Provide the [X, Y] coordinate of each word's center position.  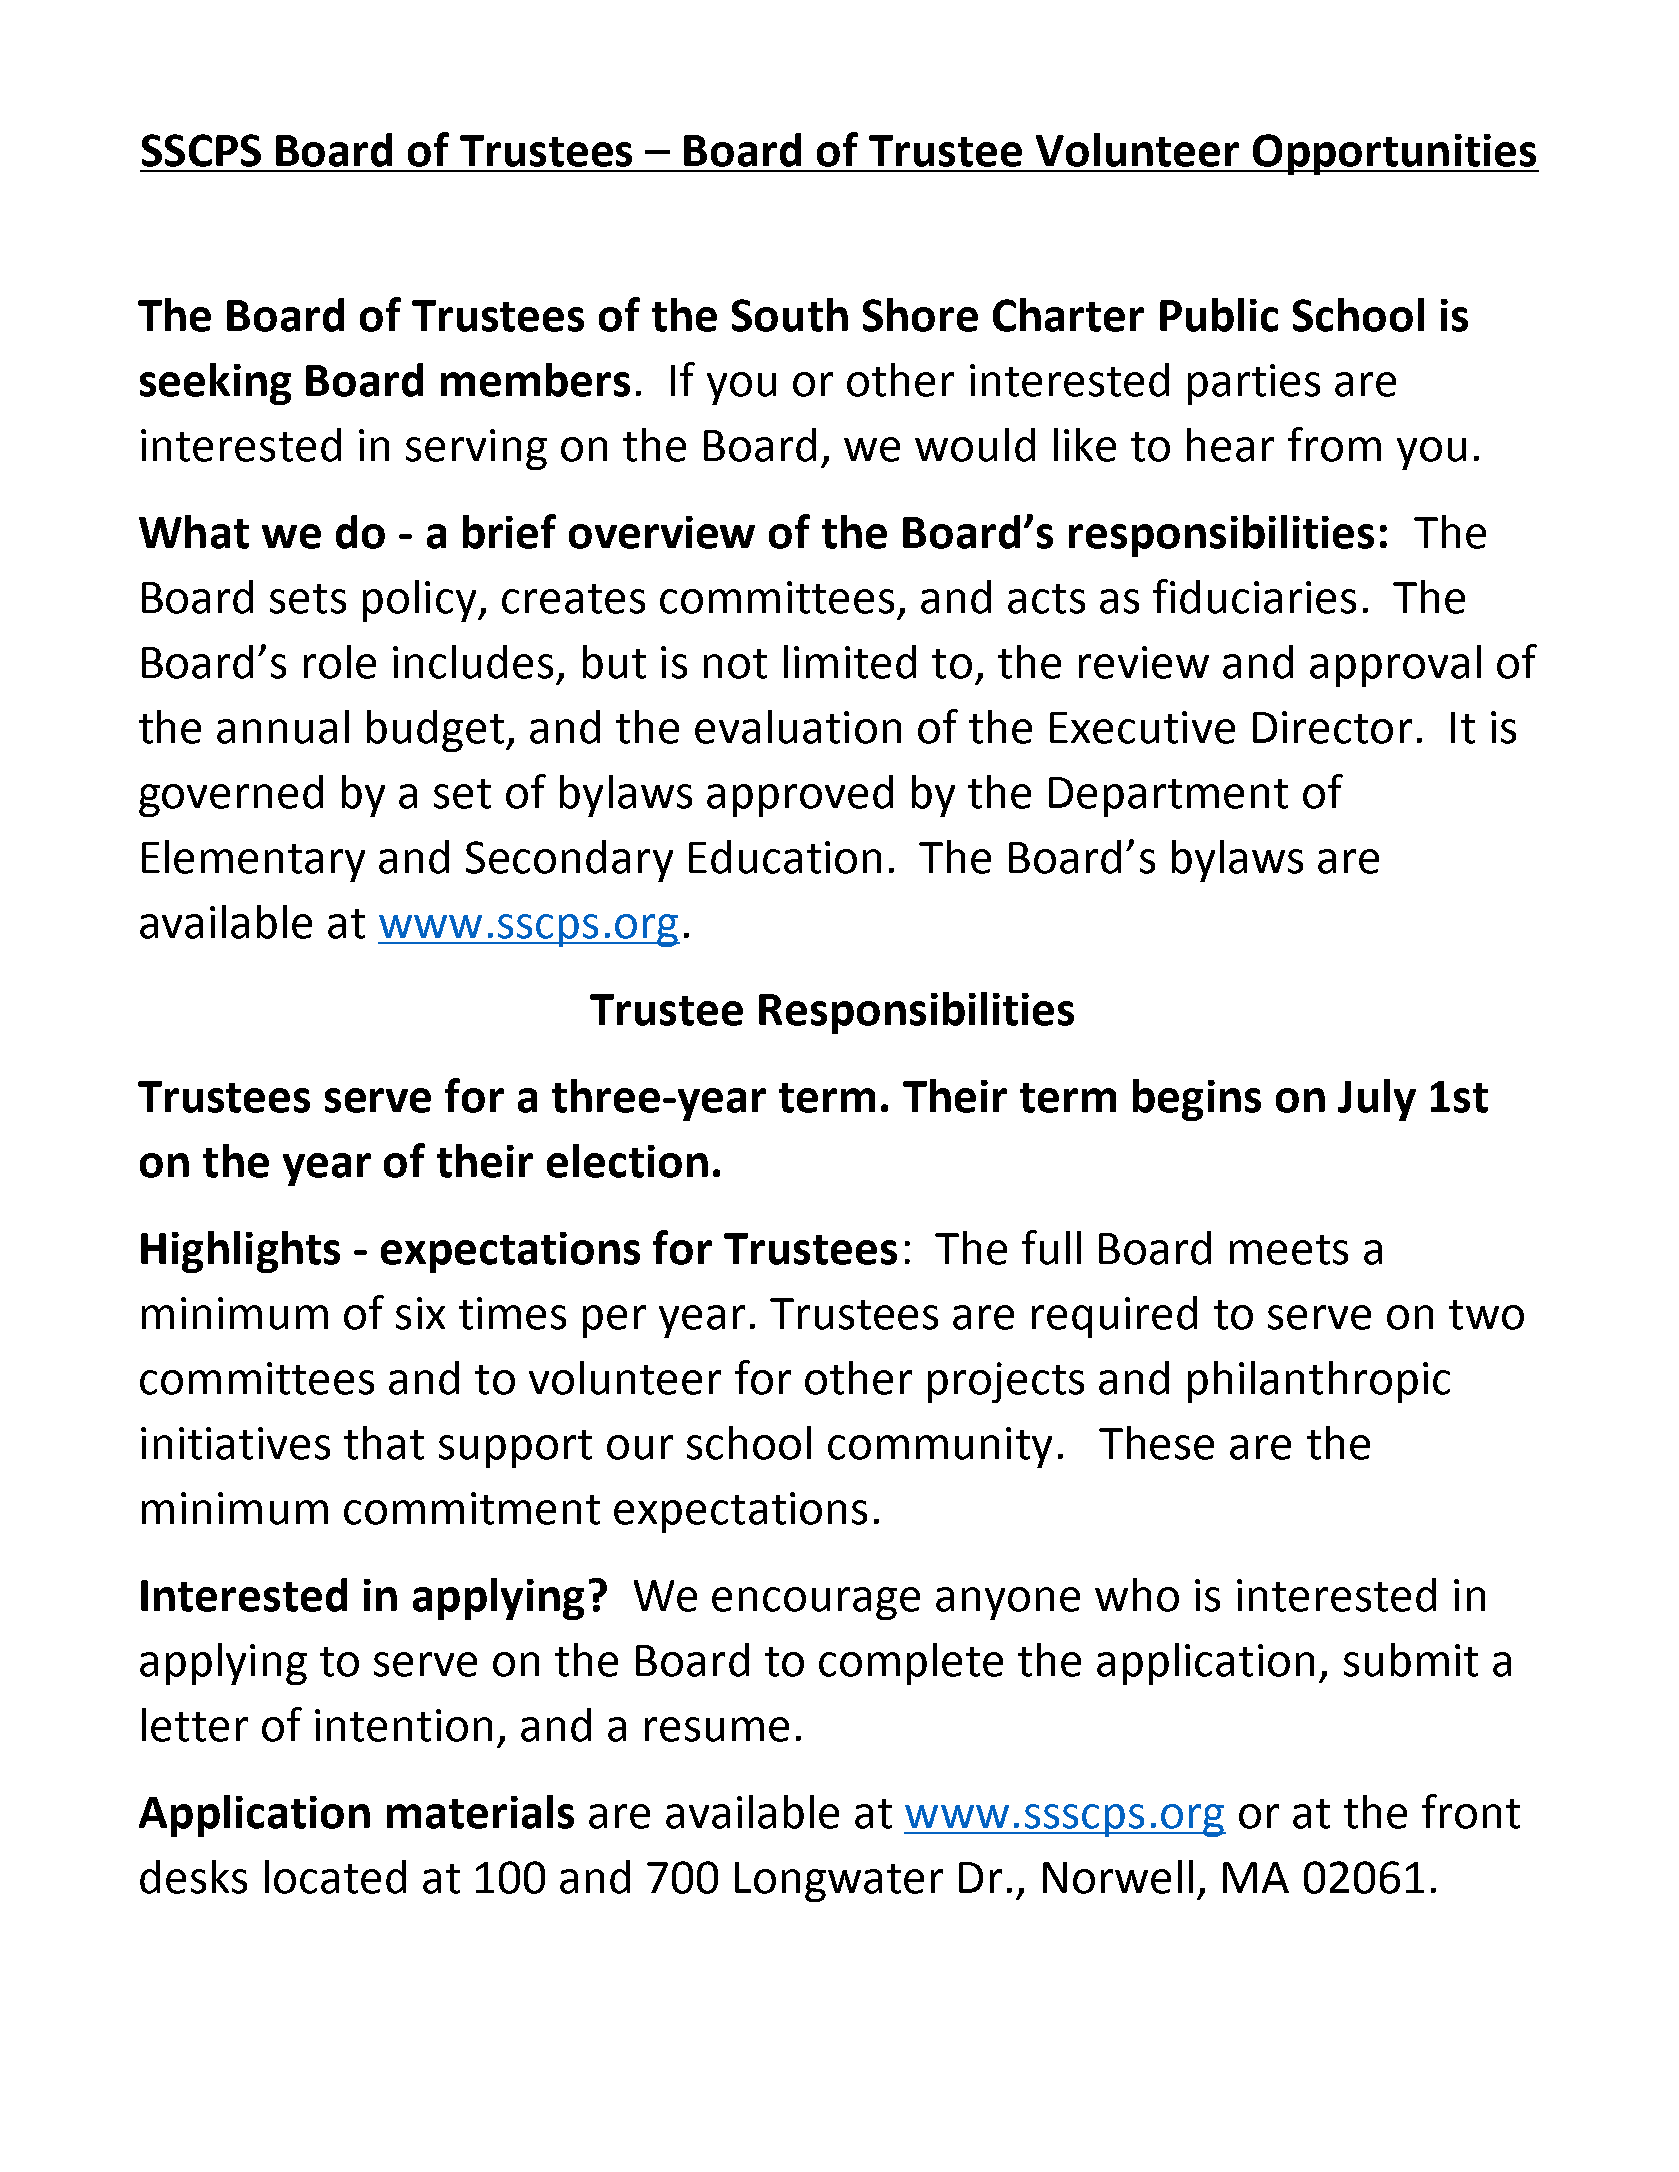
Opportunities [1394, 154]
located [335, 1877]
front [1471, 1811]
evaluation [798, 727]
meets [1289, 1250]
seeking [215, 384]
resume [717, 1729]
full [1051, 1247]
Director [1332, 727]
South [790, 315]
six [420, 1313]
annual [283, 727]
